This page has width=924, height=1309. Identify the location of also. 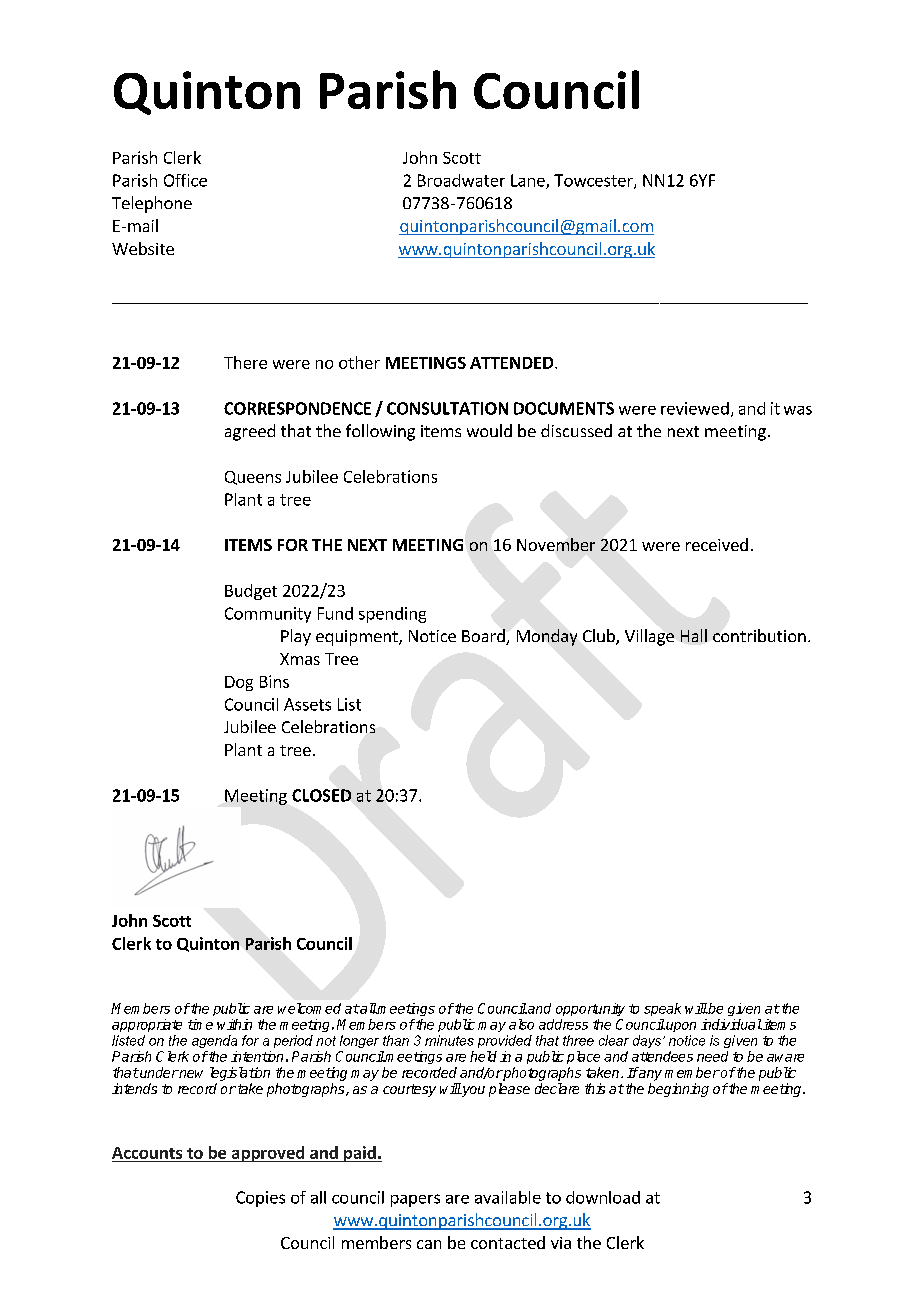
(521, 1024).
